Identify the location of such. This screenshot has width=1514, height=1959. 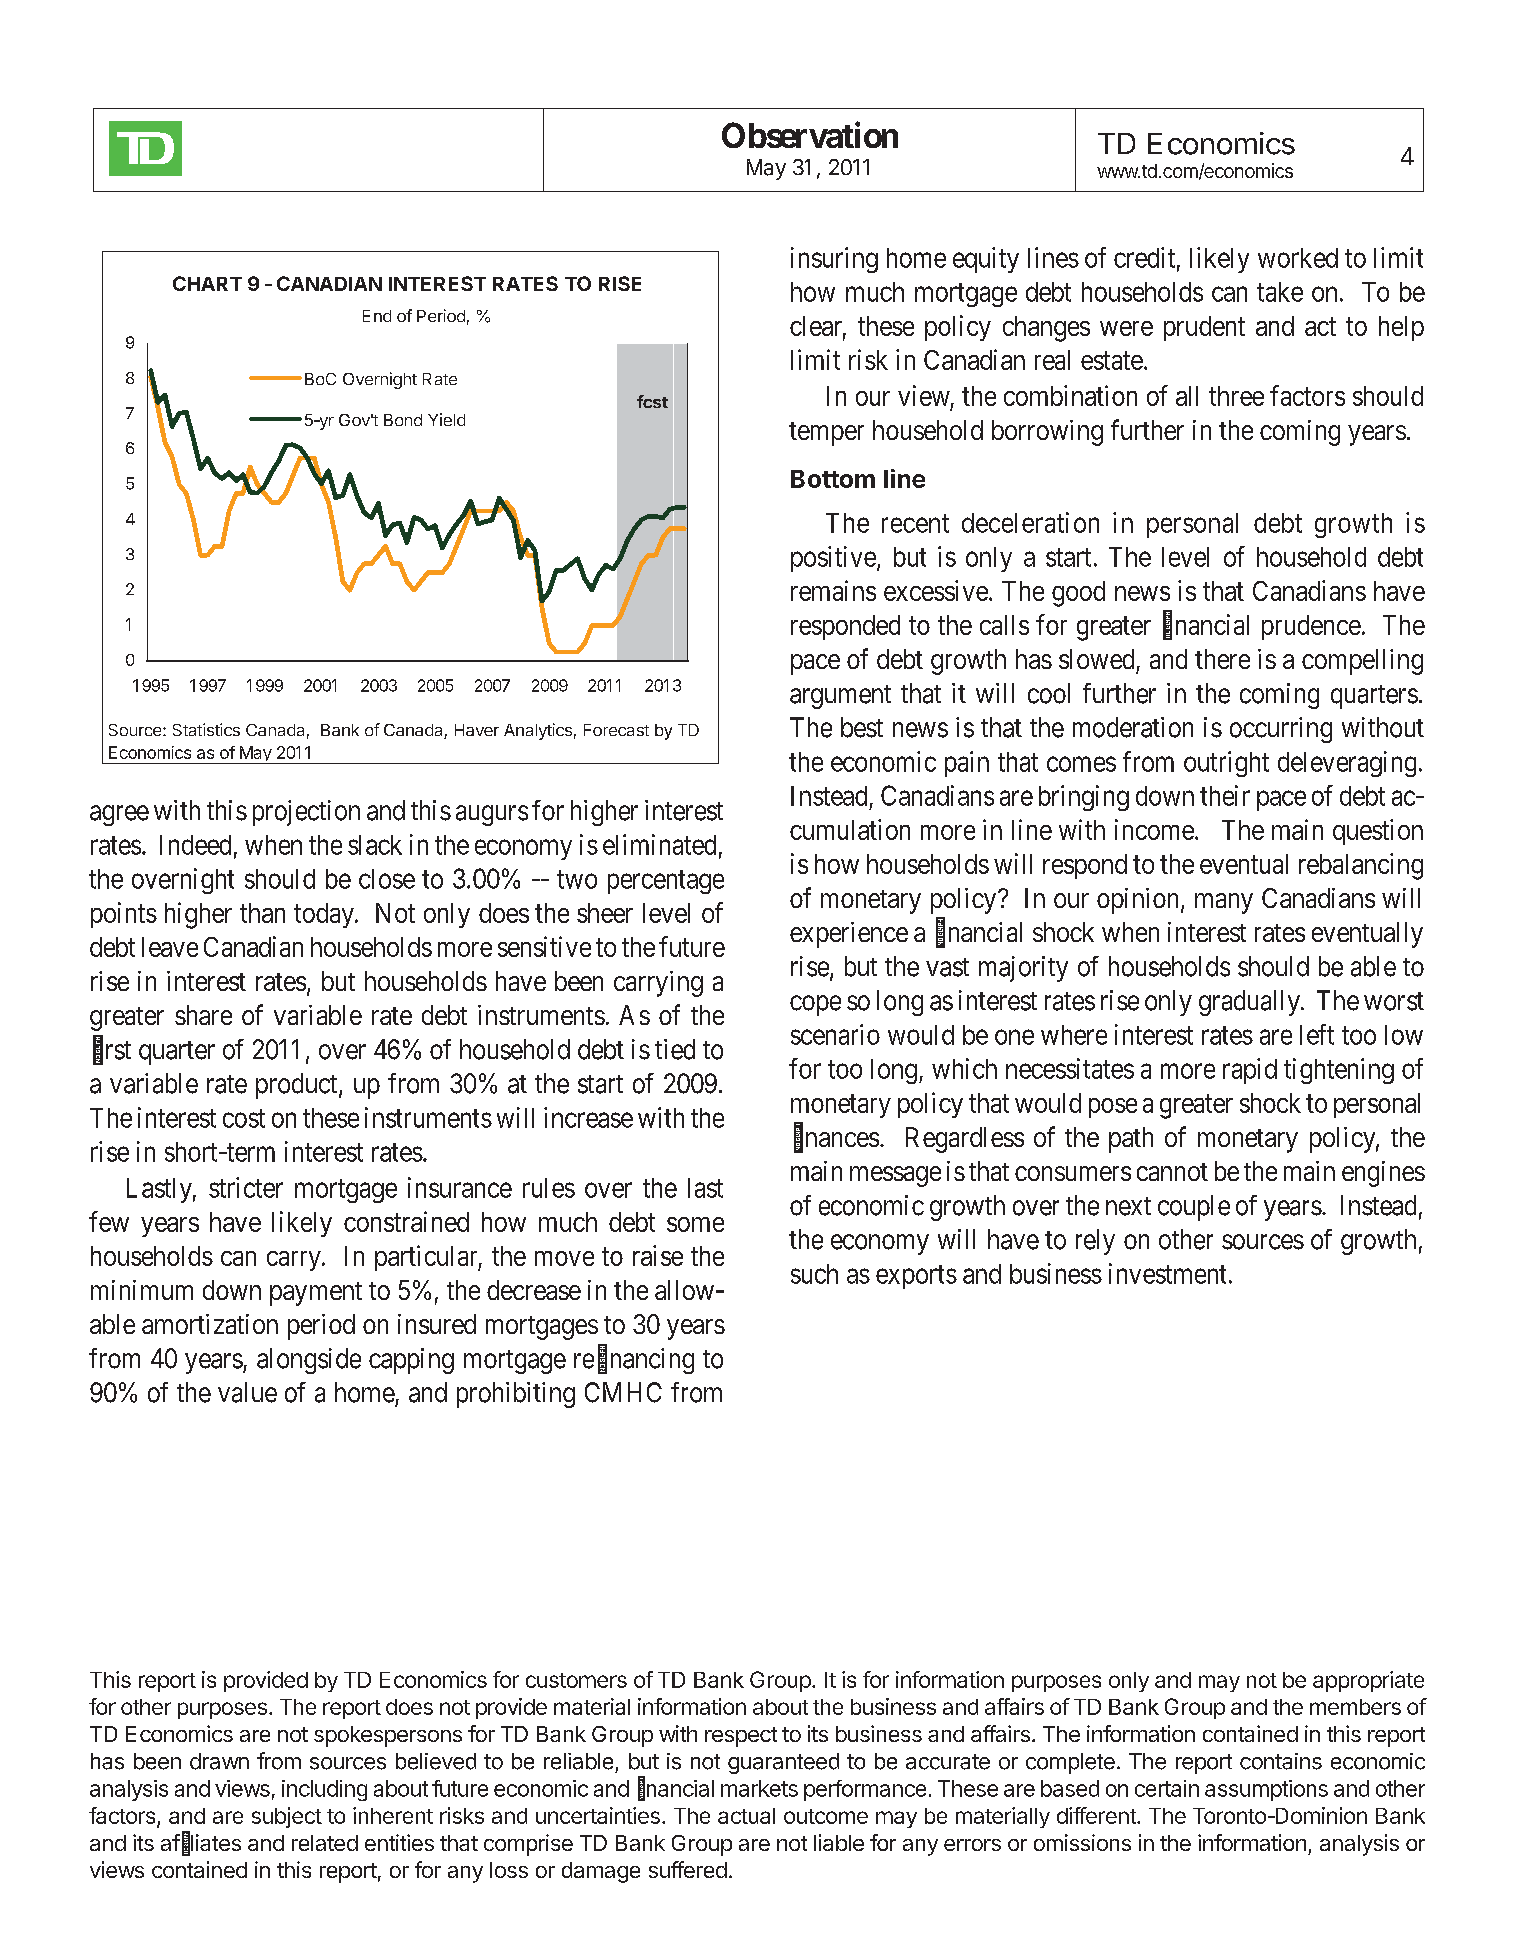
(814, 1274).
